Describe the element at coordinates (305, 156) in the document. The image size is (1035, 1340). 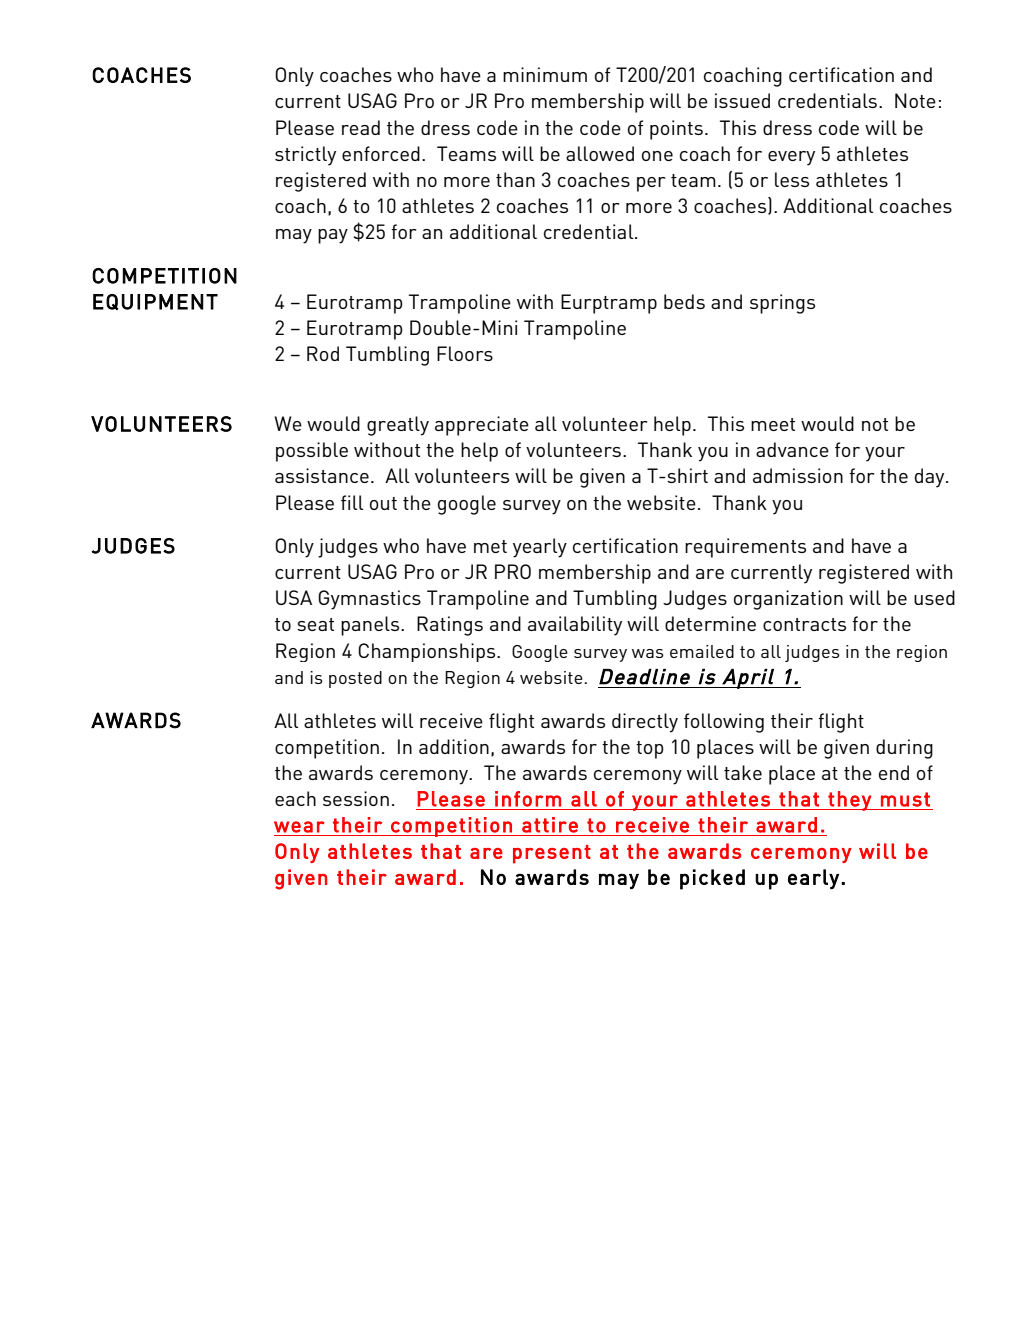
I see `strictly` at that location.
